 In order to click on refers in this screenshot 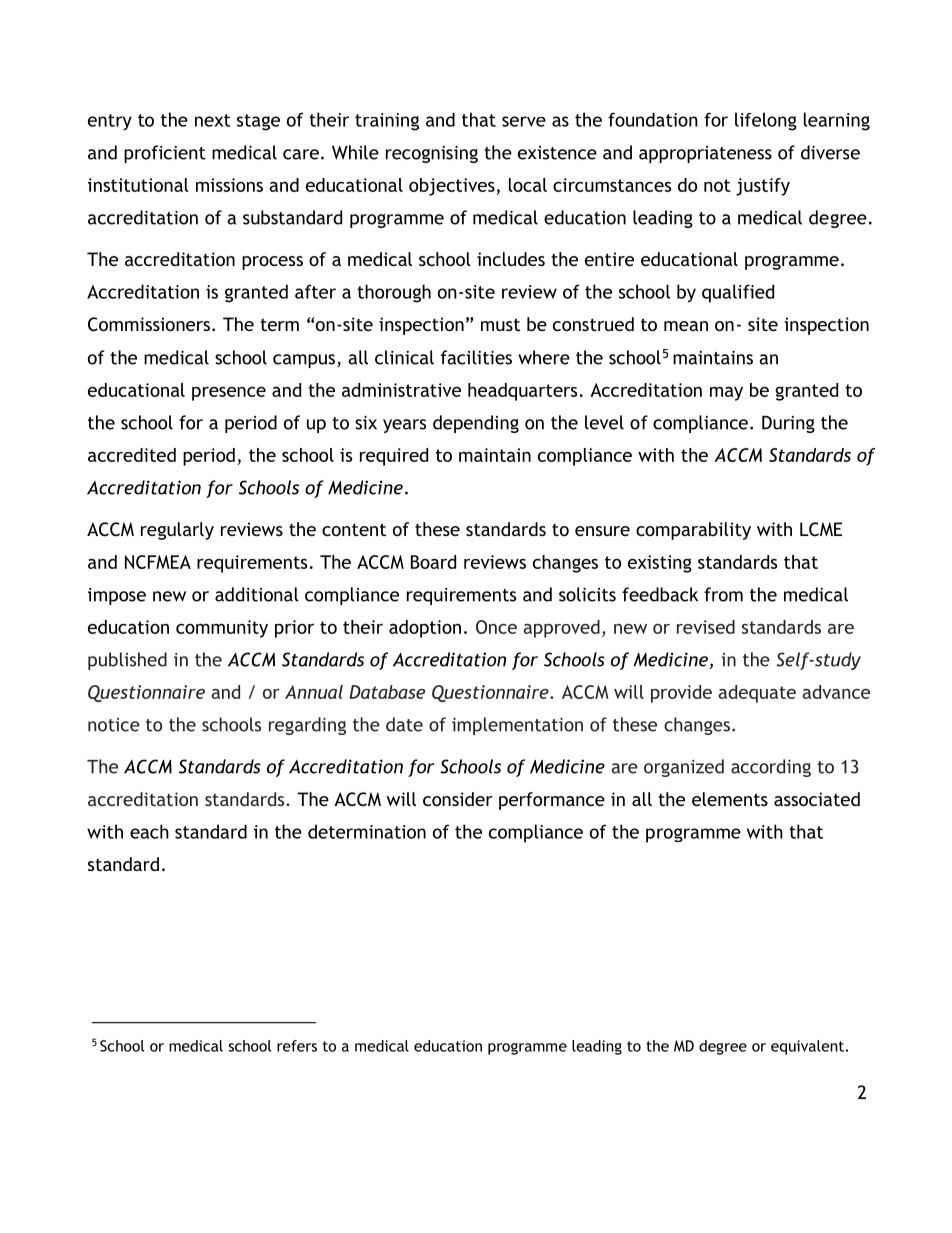, I will do `click(297, 1046)`.
